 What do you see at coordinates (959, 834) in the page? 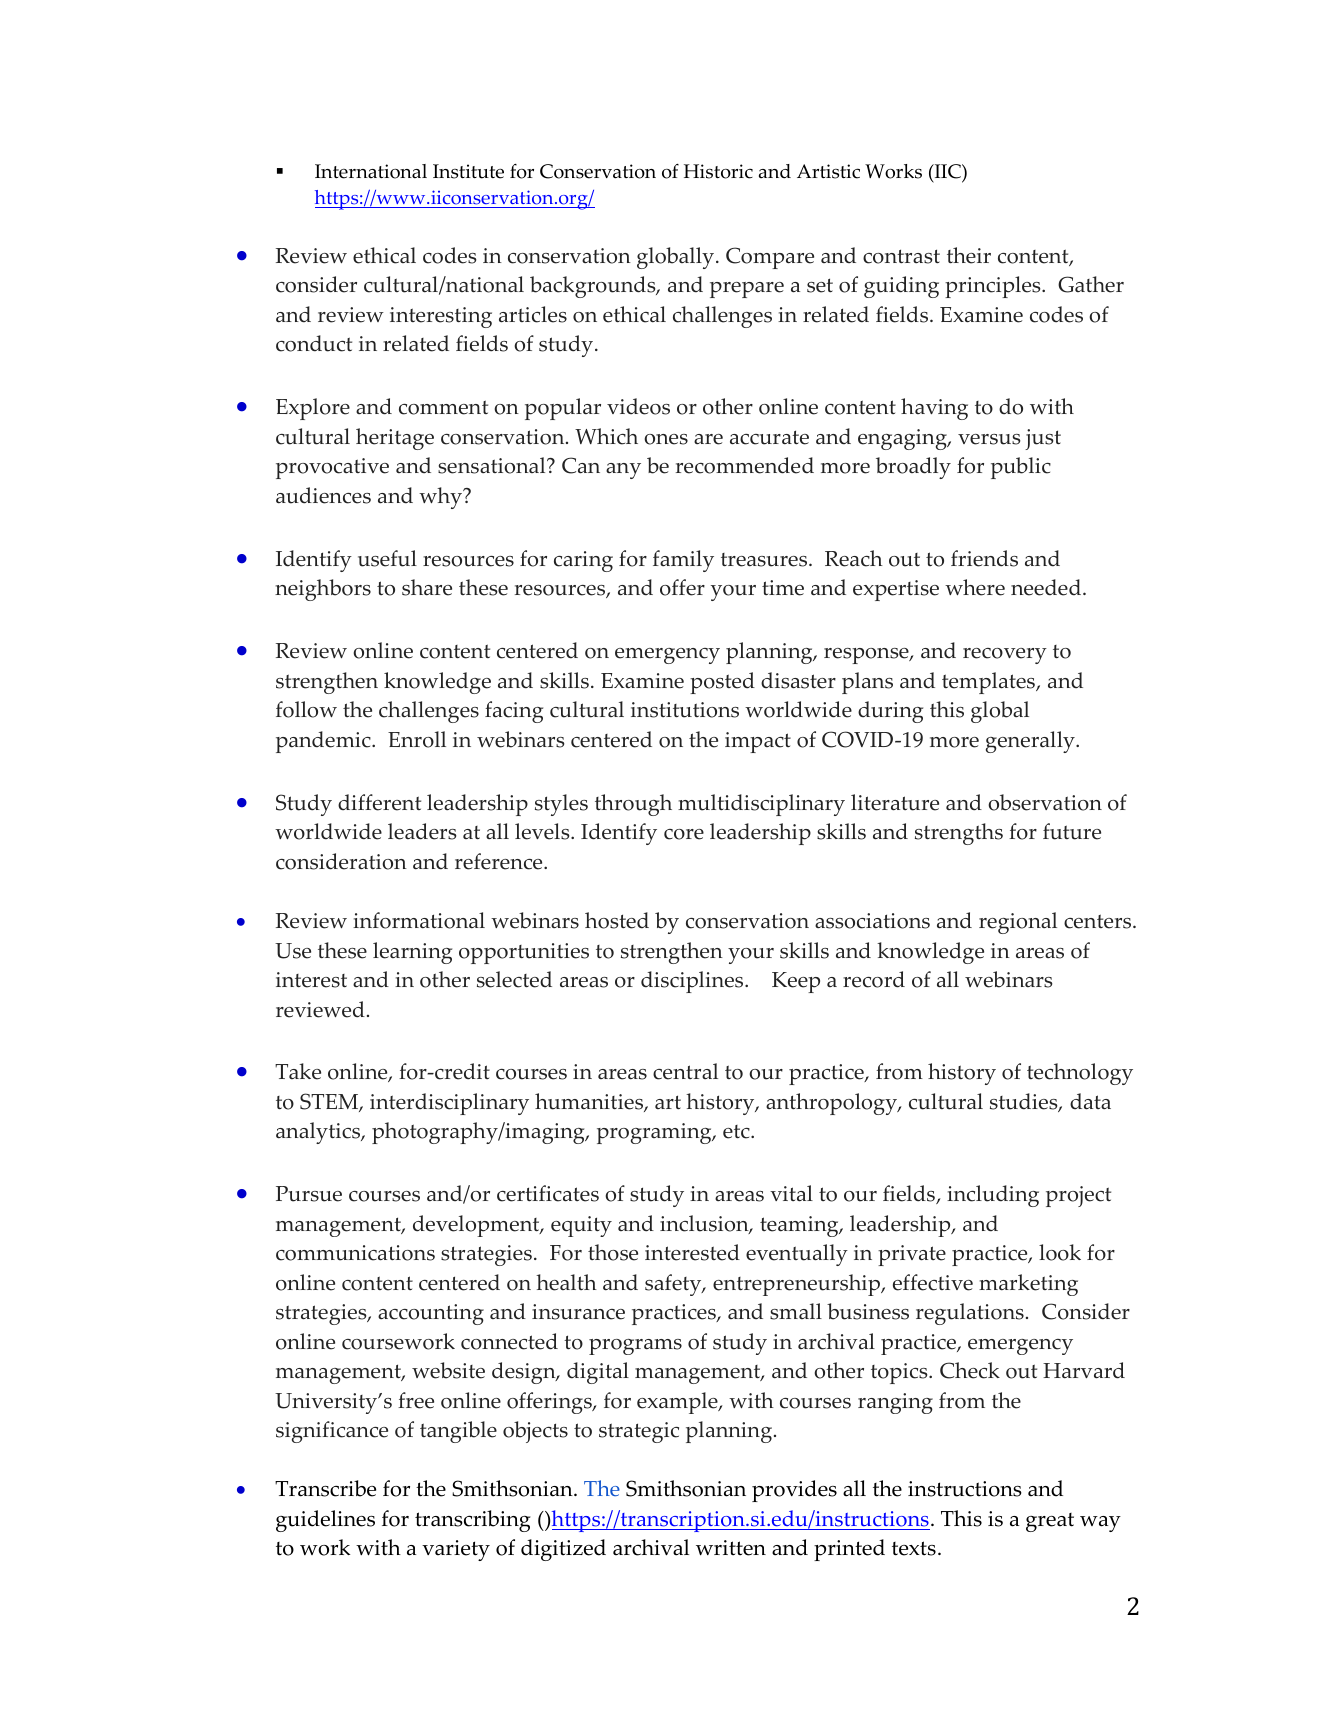
I see `strengths` at bounding box center [959, 834].
